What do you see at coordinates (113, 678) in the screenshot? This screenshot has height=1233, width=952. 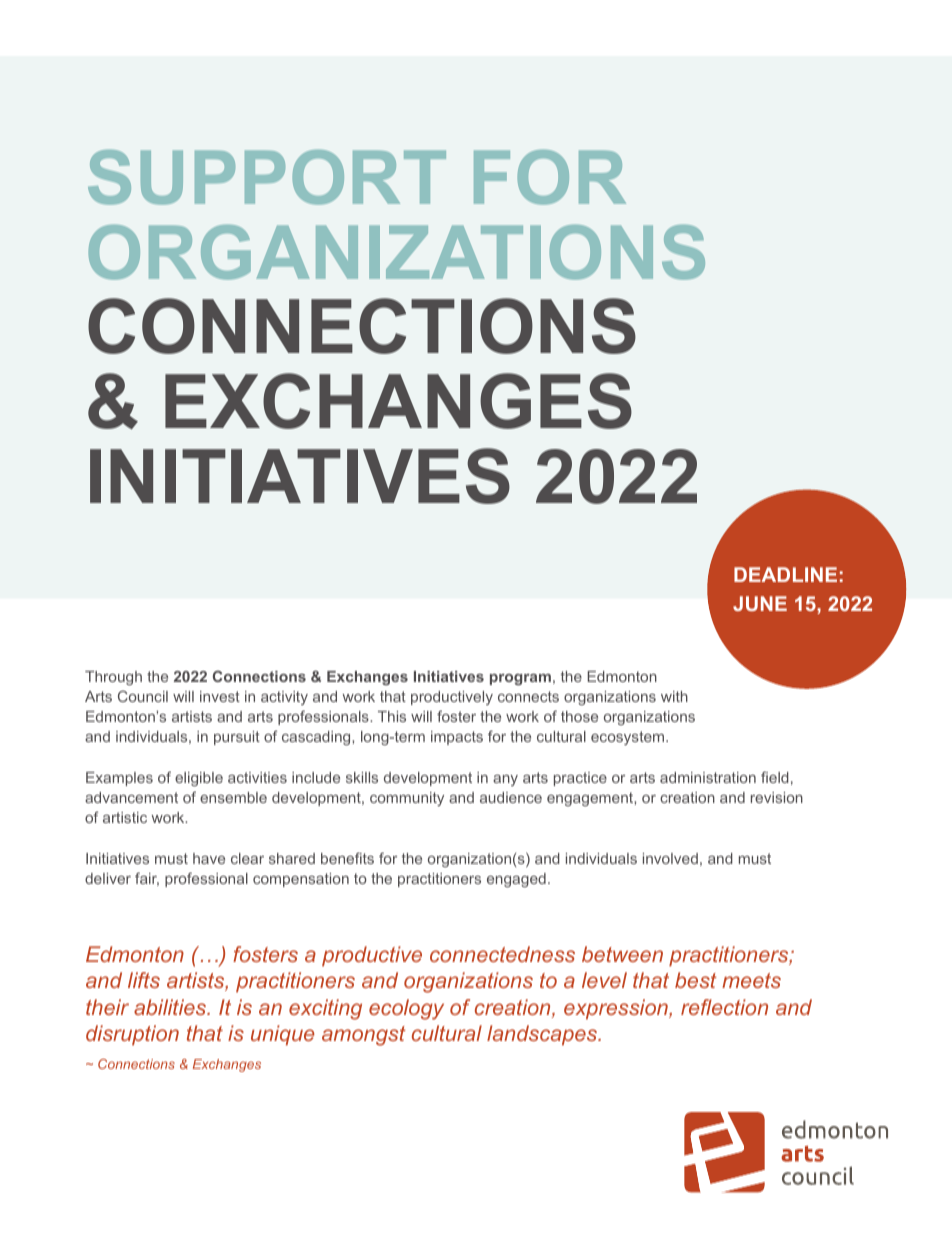 I see `Through` at bounding box center [113, 678].
